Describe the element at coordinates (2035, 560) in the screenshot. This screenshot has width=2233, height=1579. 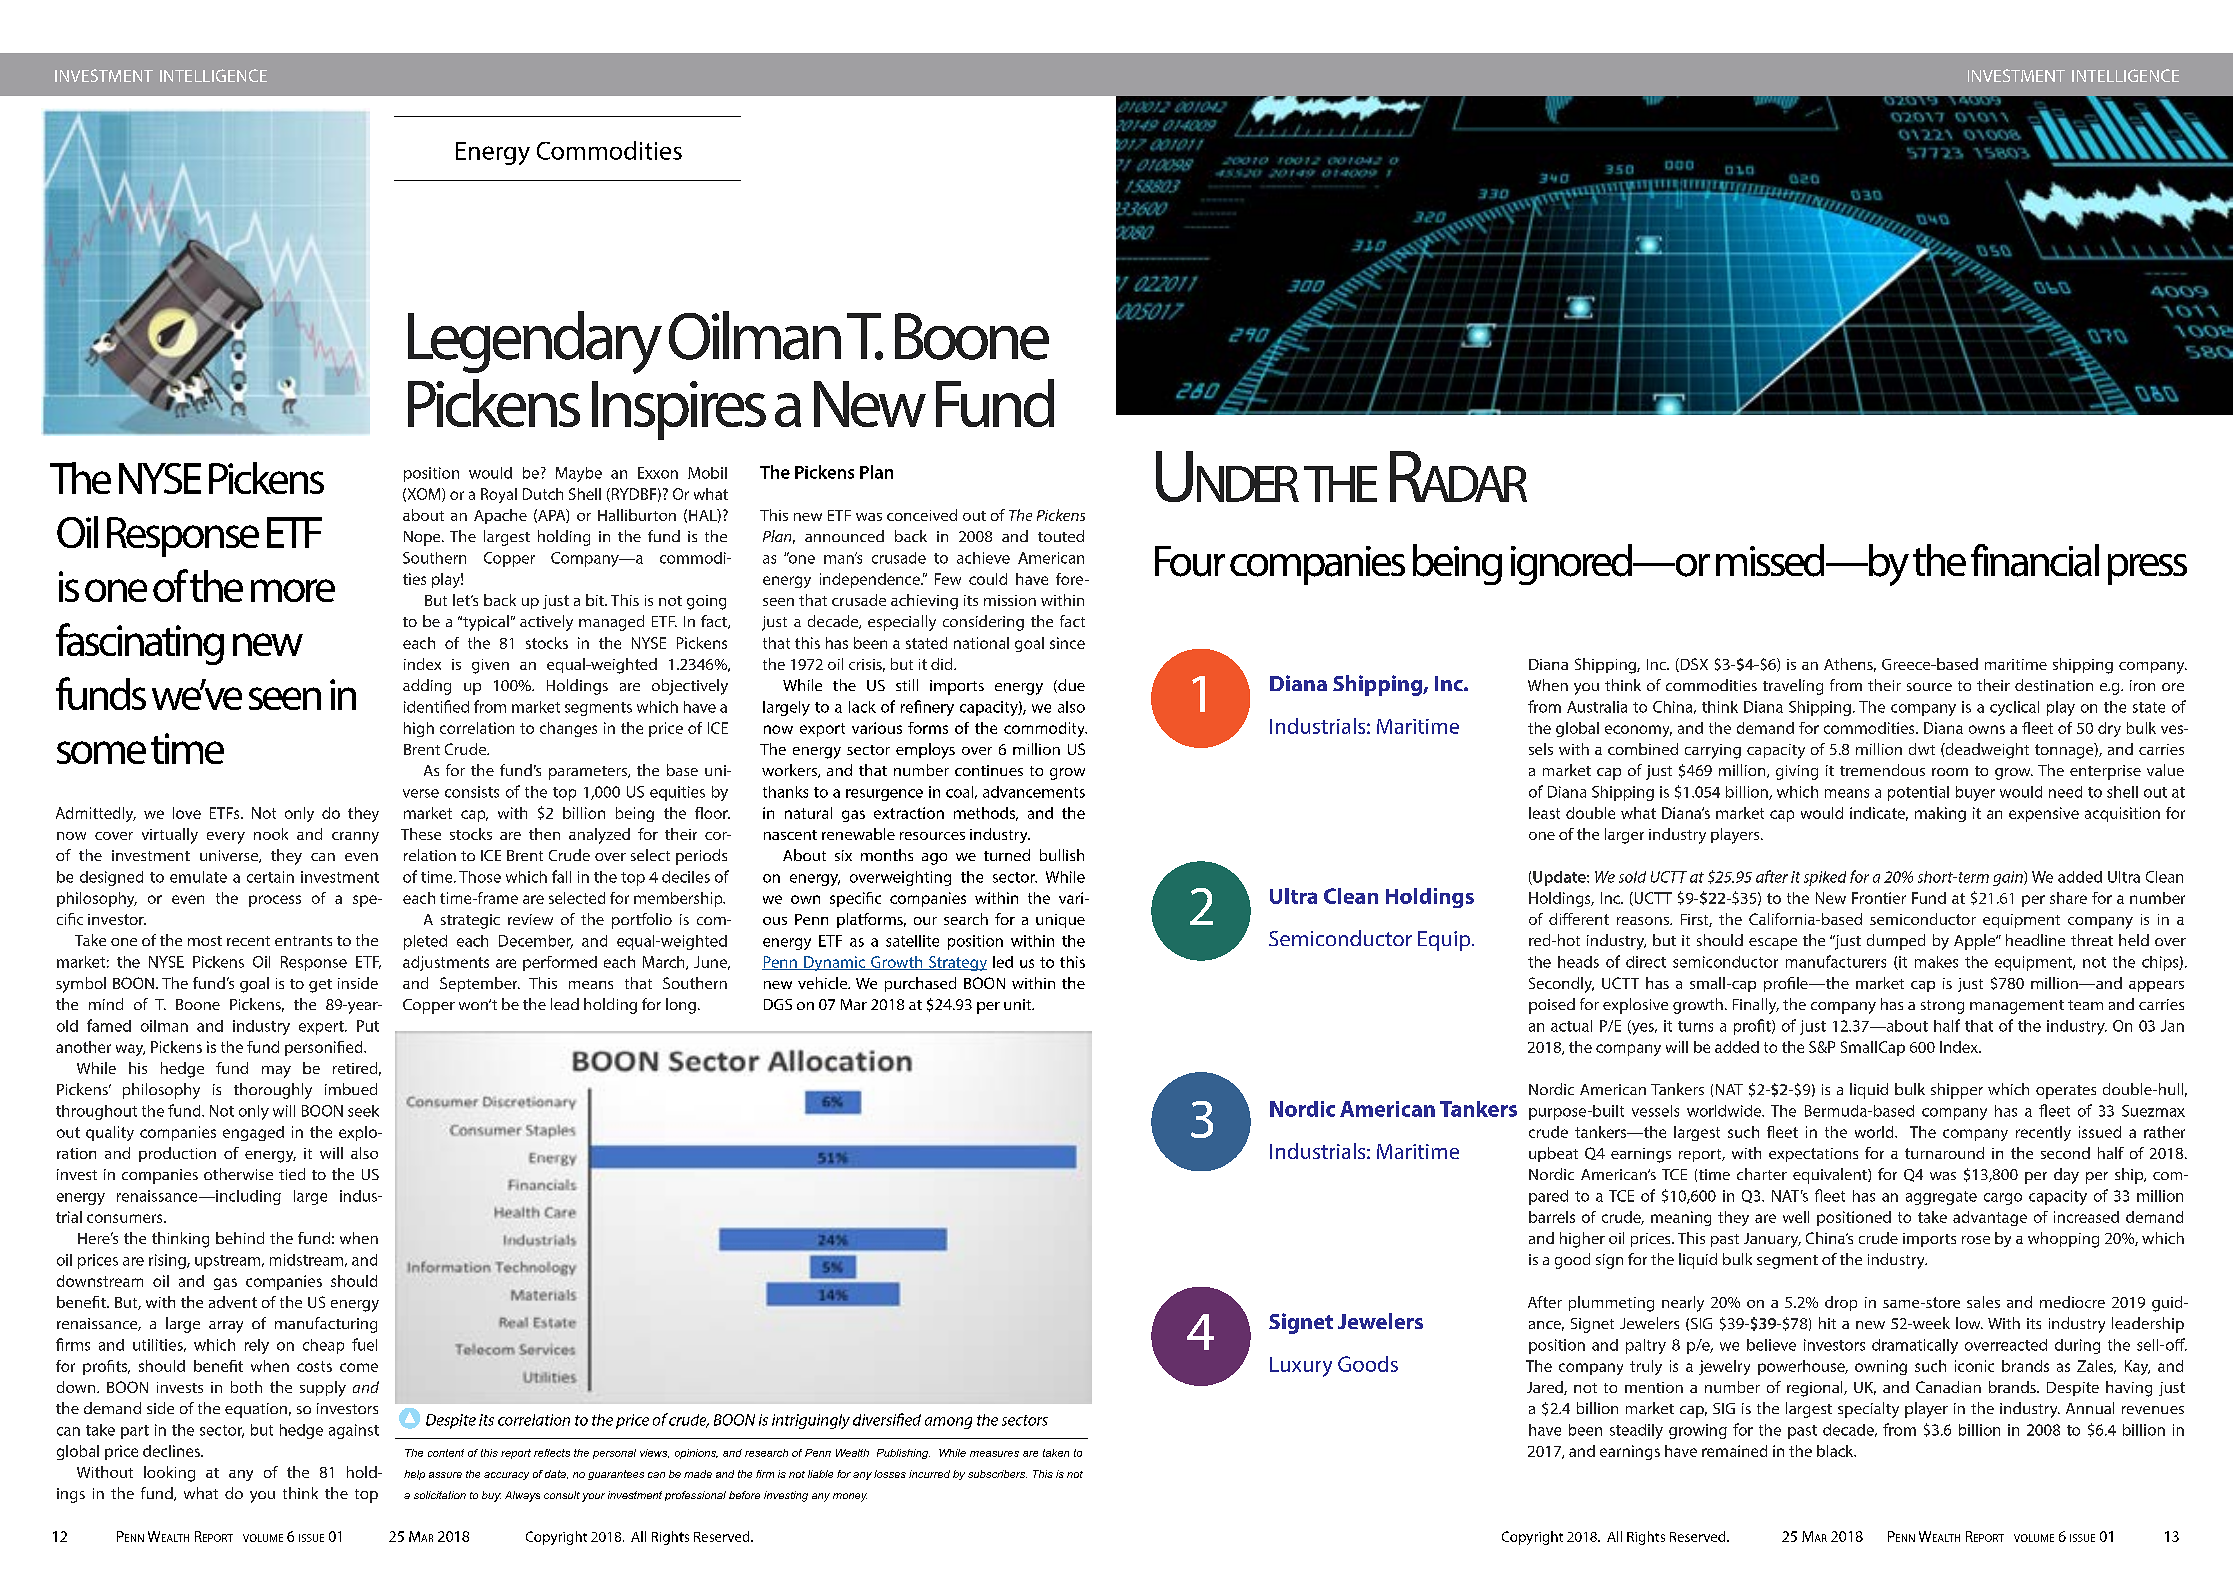
I see `financial` at that location.
